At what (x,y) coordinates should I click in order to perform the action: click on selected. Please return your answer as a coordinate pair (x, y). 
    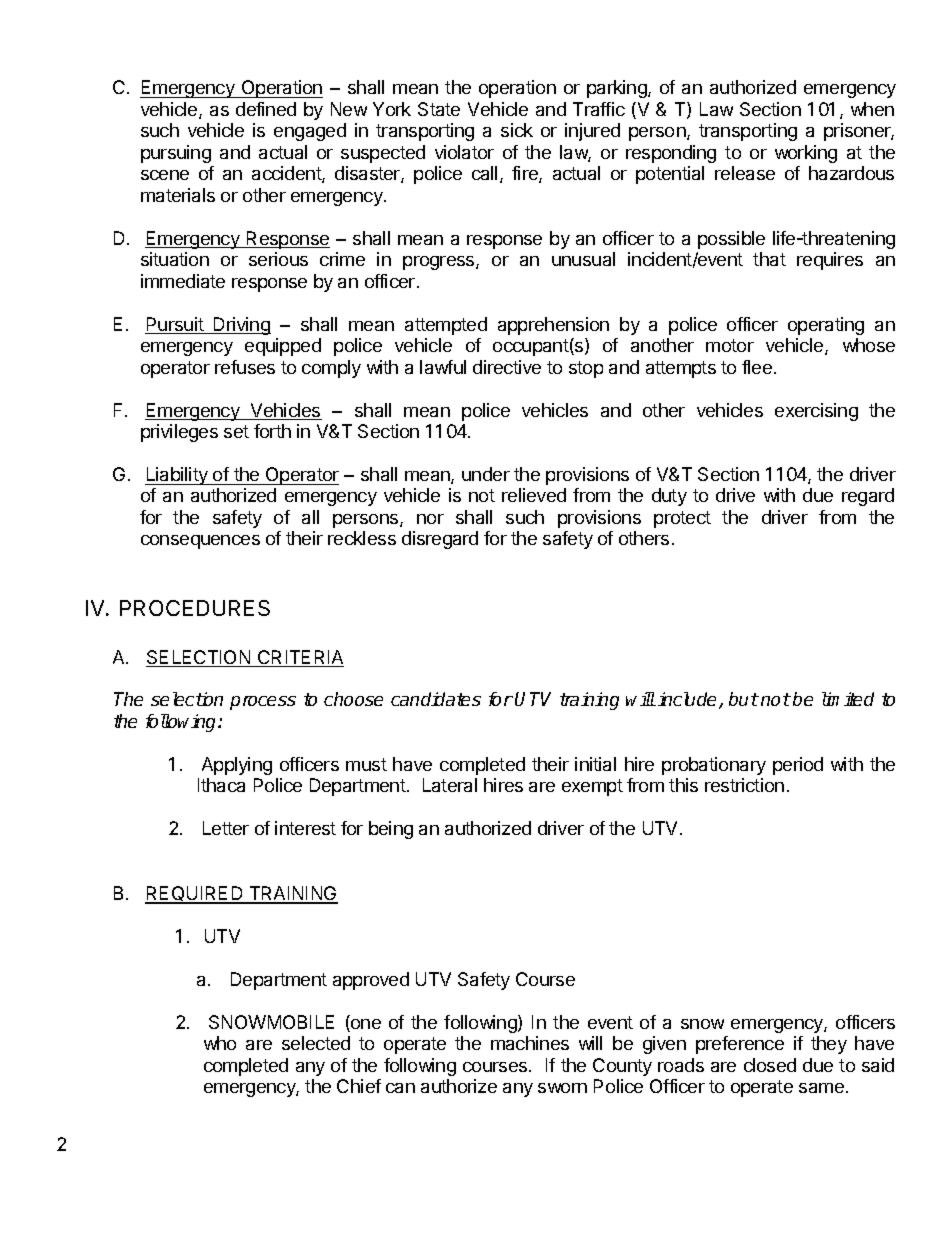
    Looking at the image, I should click on (316, 1043).
